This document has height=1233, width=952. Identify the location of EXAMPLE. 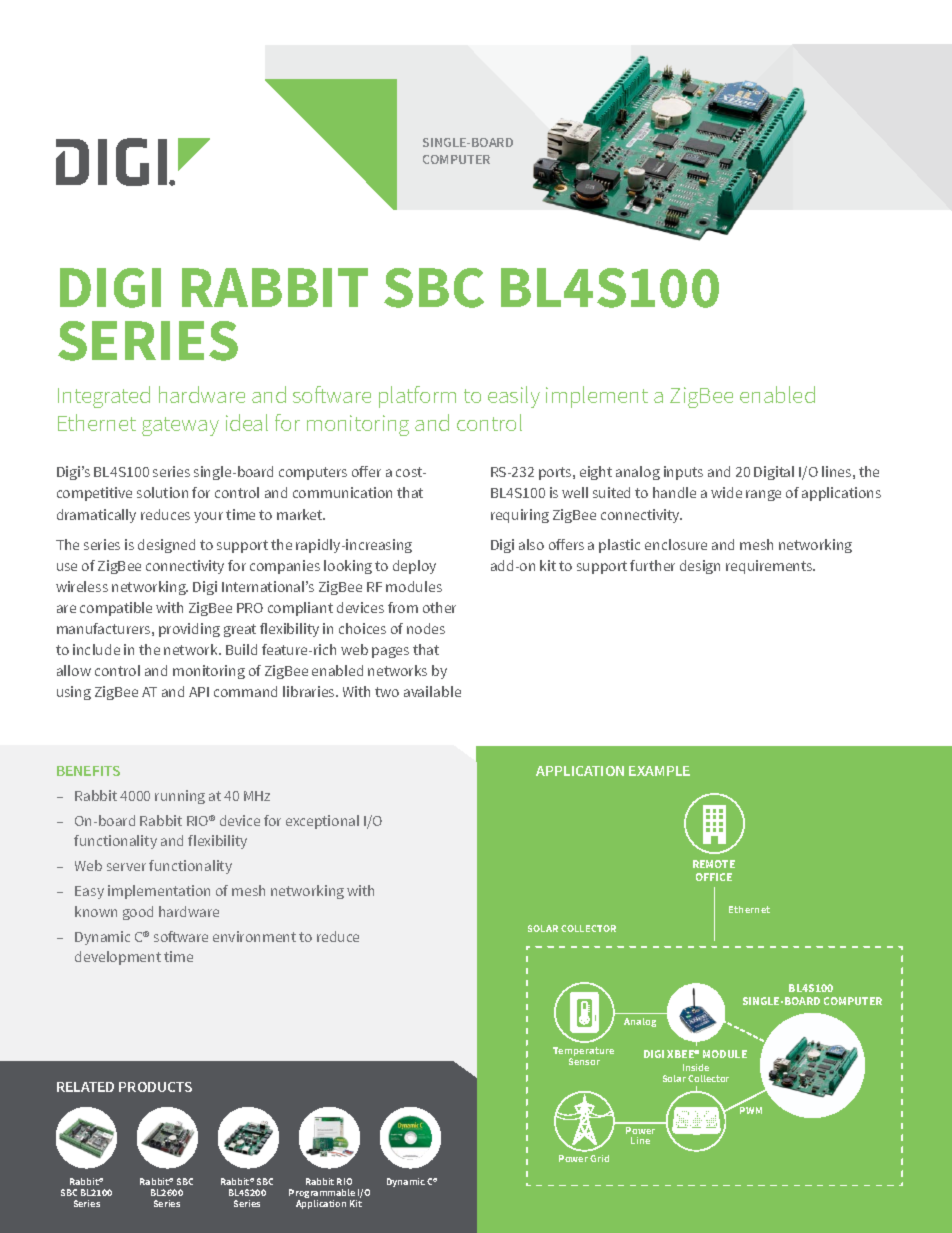
(659, 771).
